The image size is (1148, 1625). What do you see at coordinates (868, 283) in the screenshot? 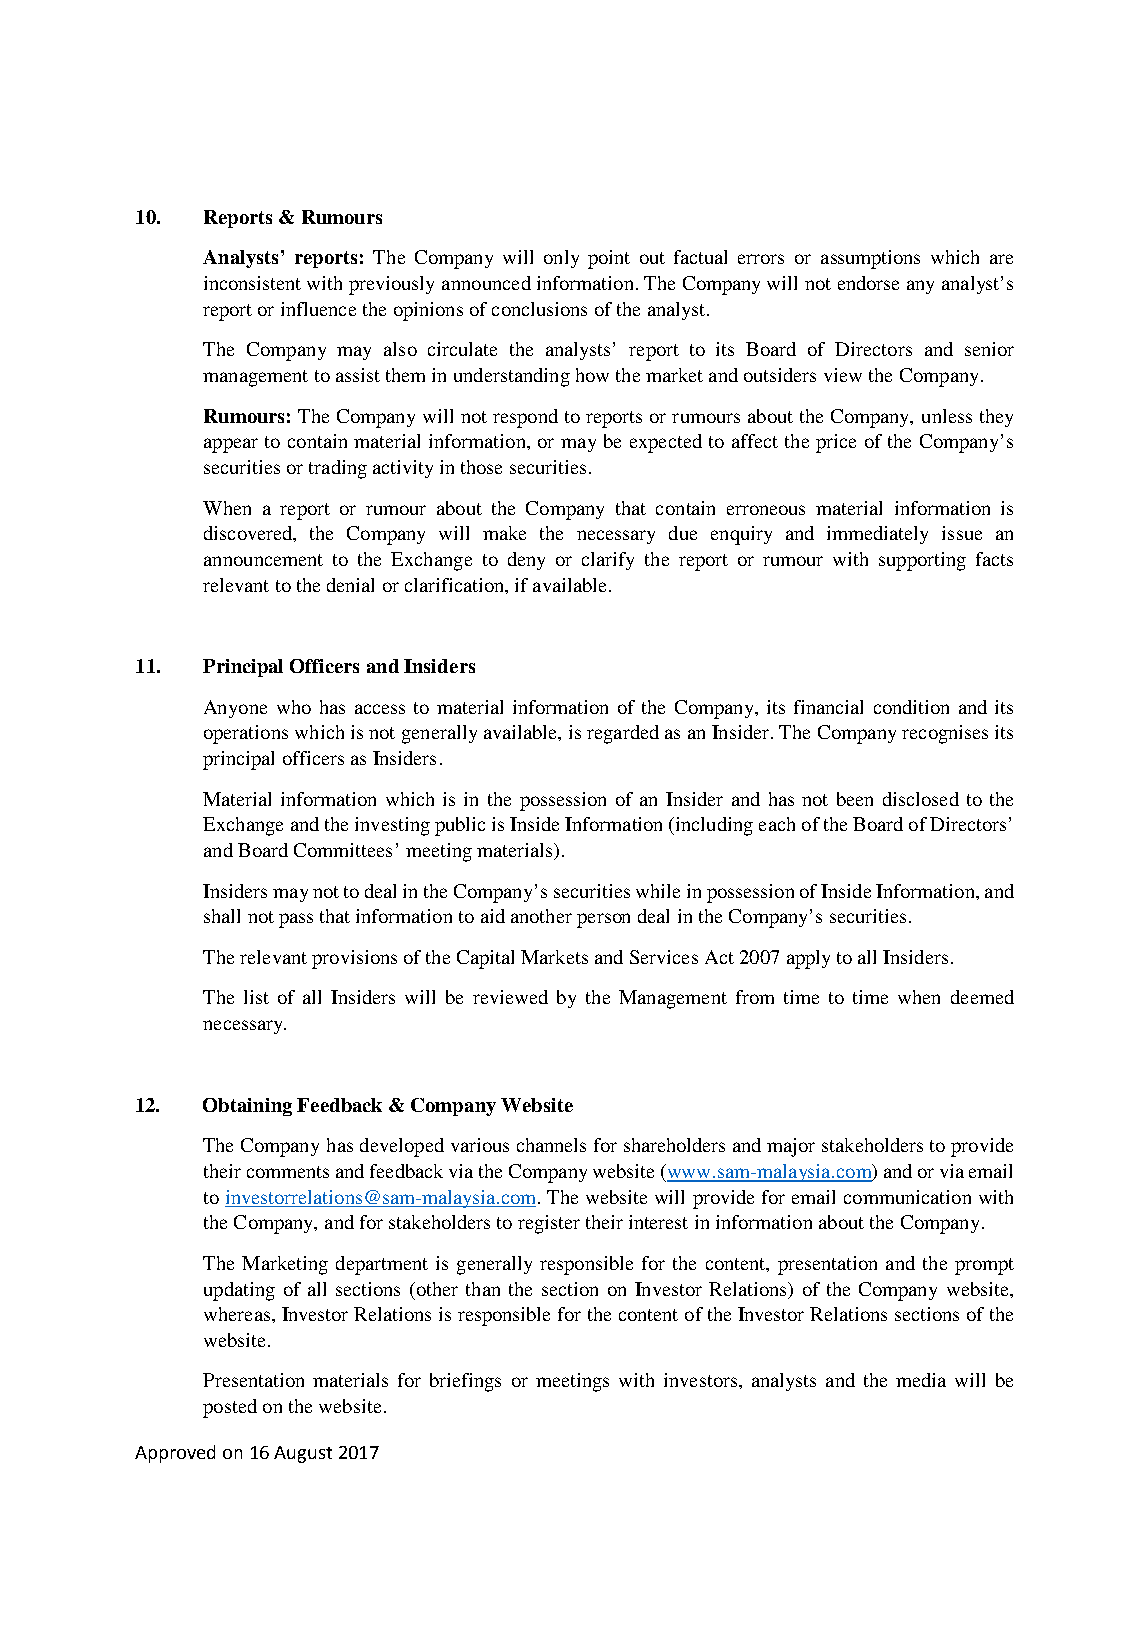
I see `endorse` at bounding box center [868, 283].
